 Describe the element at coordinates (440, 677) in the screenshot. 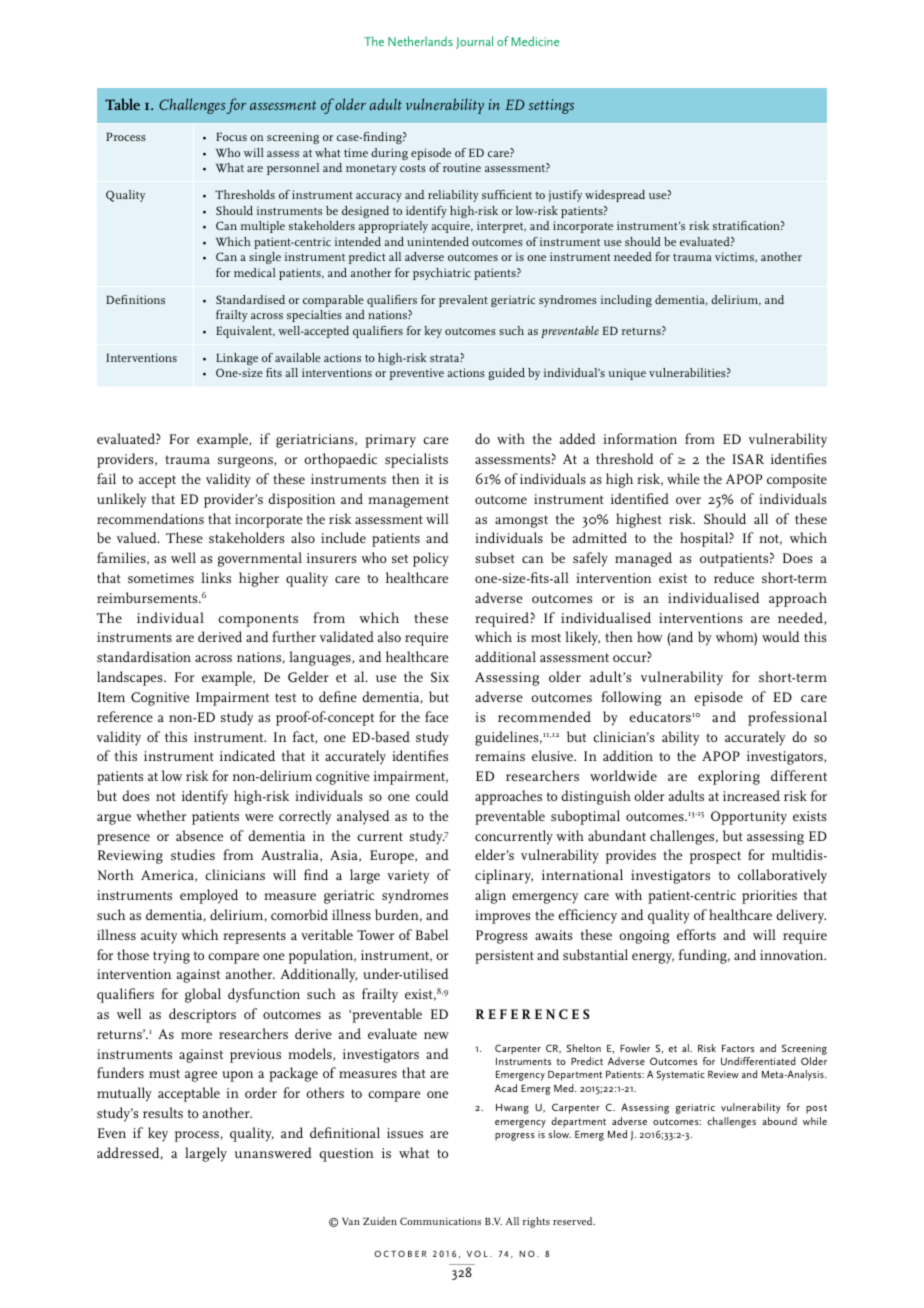

I see `Six` at that location.
